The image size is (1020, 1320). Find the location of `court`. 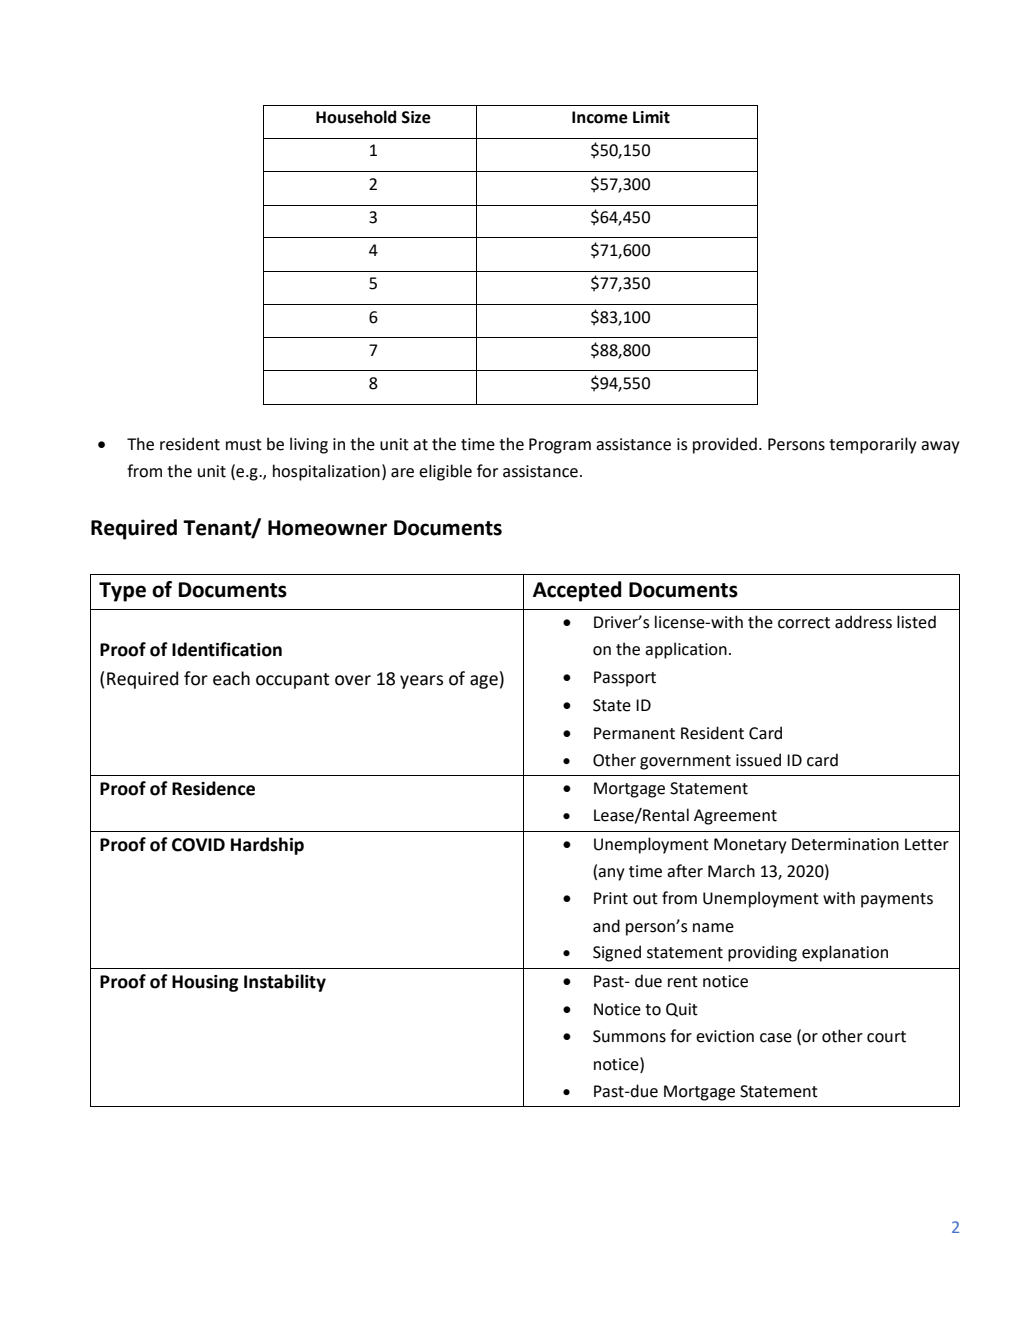

court is located at coordinates (886, 1037).
